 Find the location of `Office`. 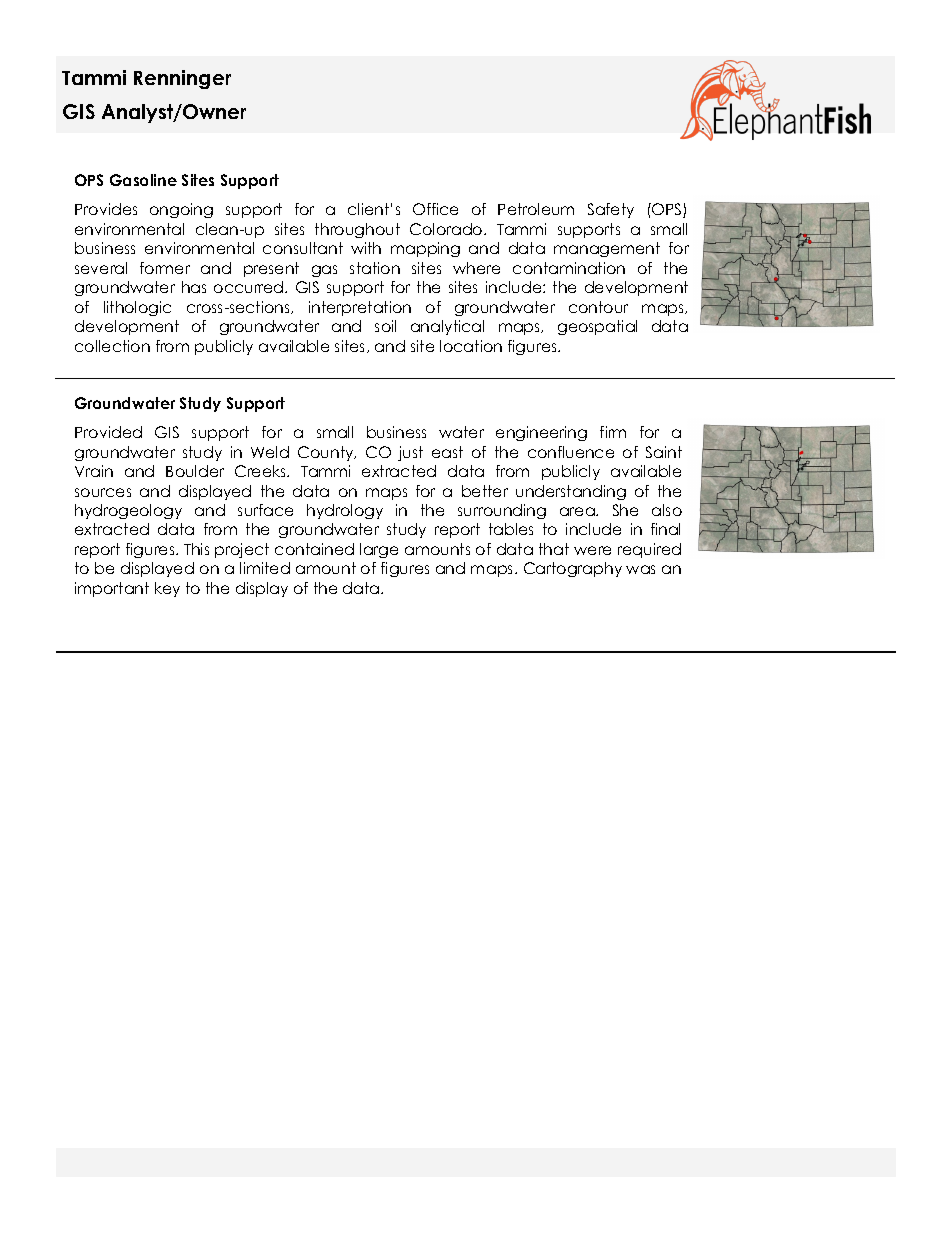

Office is located at coordinates (435, 209).
